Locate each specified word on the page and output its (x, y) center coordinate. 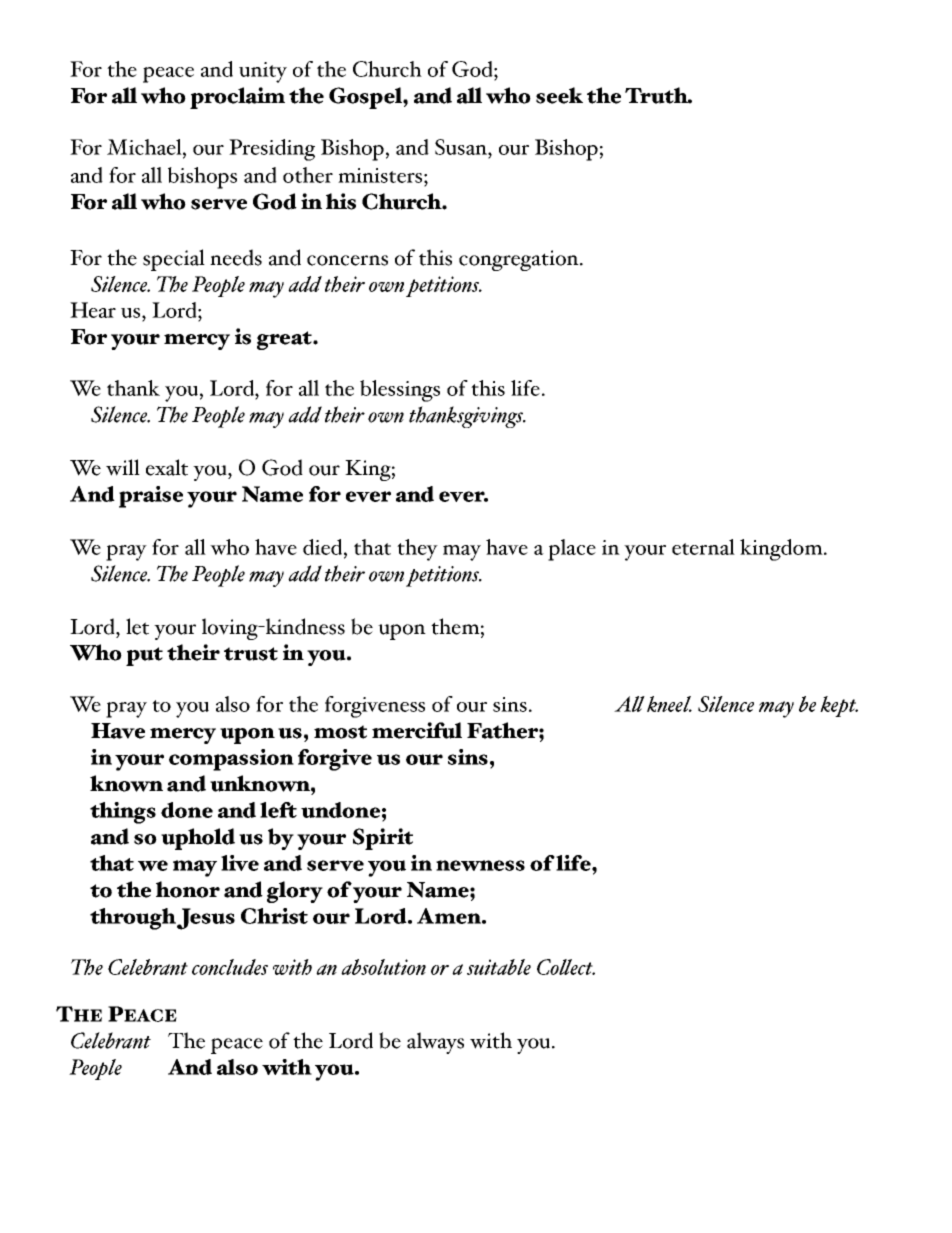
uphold (198, 839)
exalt (167, 467)
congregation (520, 260)
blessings (400, 391)
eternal (703, 547)
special (174, 260)
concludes (230, 967)
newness (480, 865)
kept (839, 706)
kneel (668, 704)
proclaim (237, 98)
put (144, 656)
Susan (462, 147)
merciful (417, 730)
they (417, 550)
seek (559, 95)
